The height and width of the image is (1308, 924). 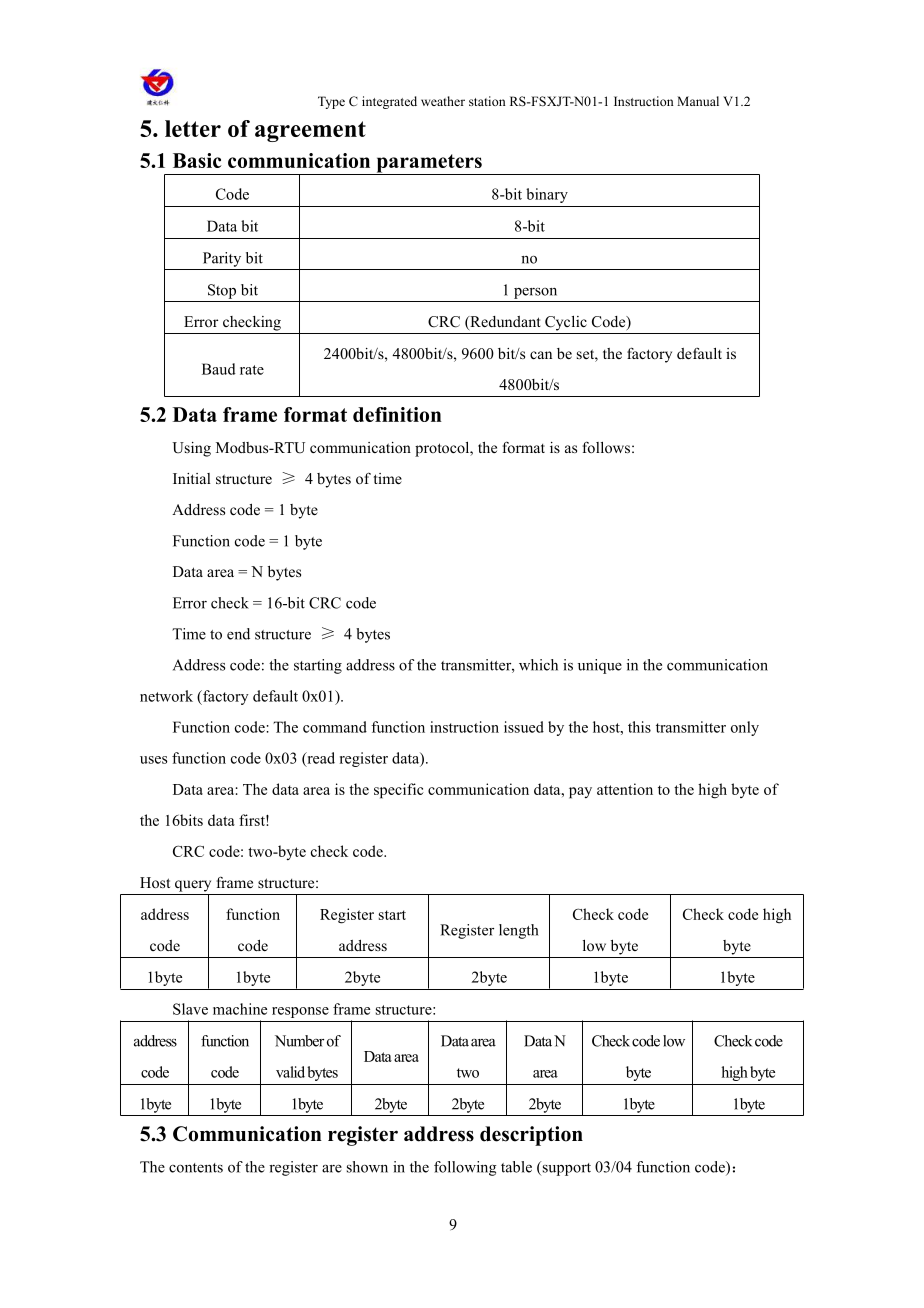 What do you see at coordinates (538, 665) in the image?
I see `which` at bounding box center [538, 665].
